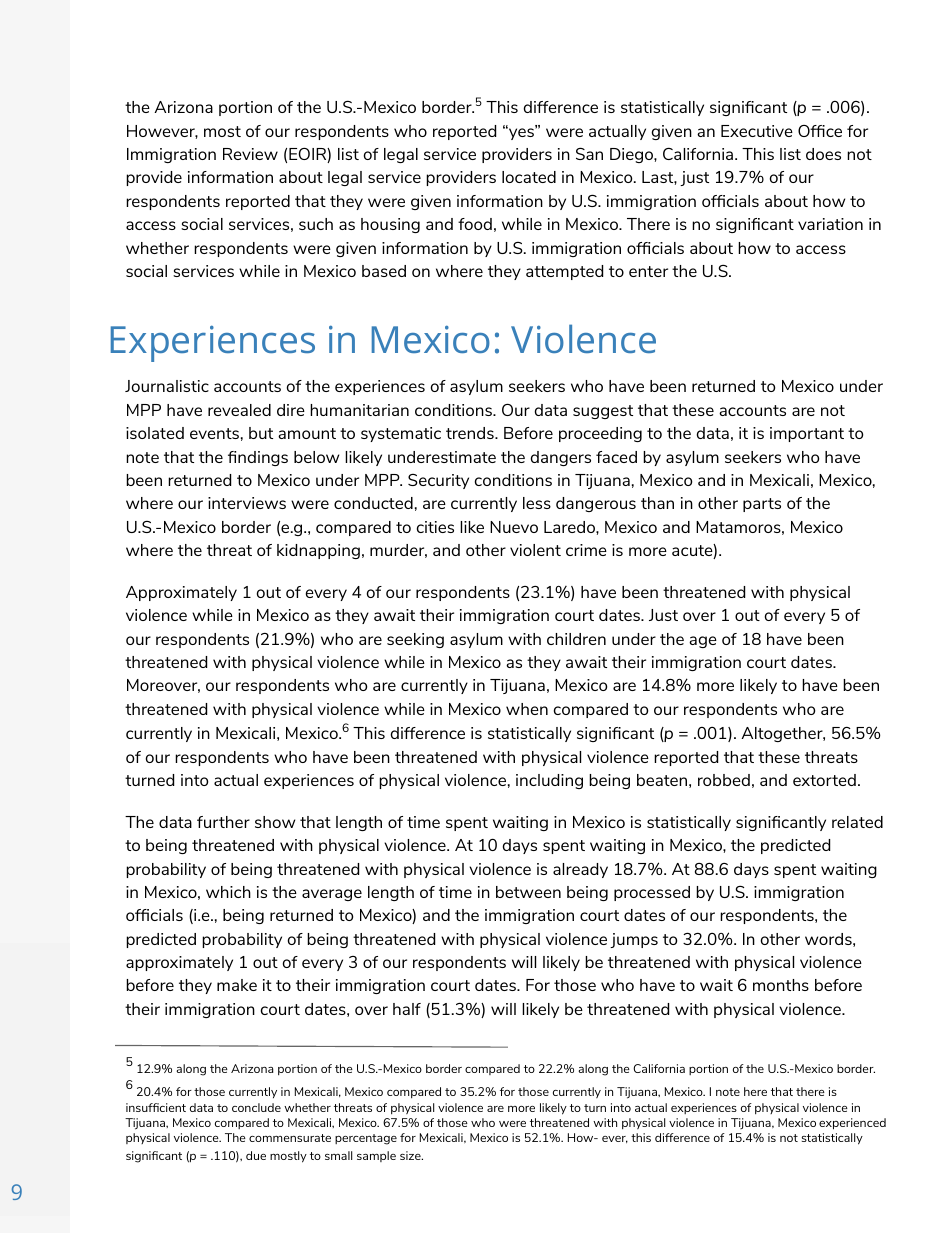  Describe the element at coordinates (250, 154) in the document. I see `Review` at that location.
